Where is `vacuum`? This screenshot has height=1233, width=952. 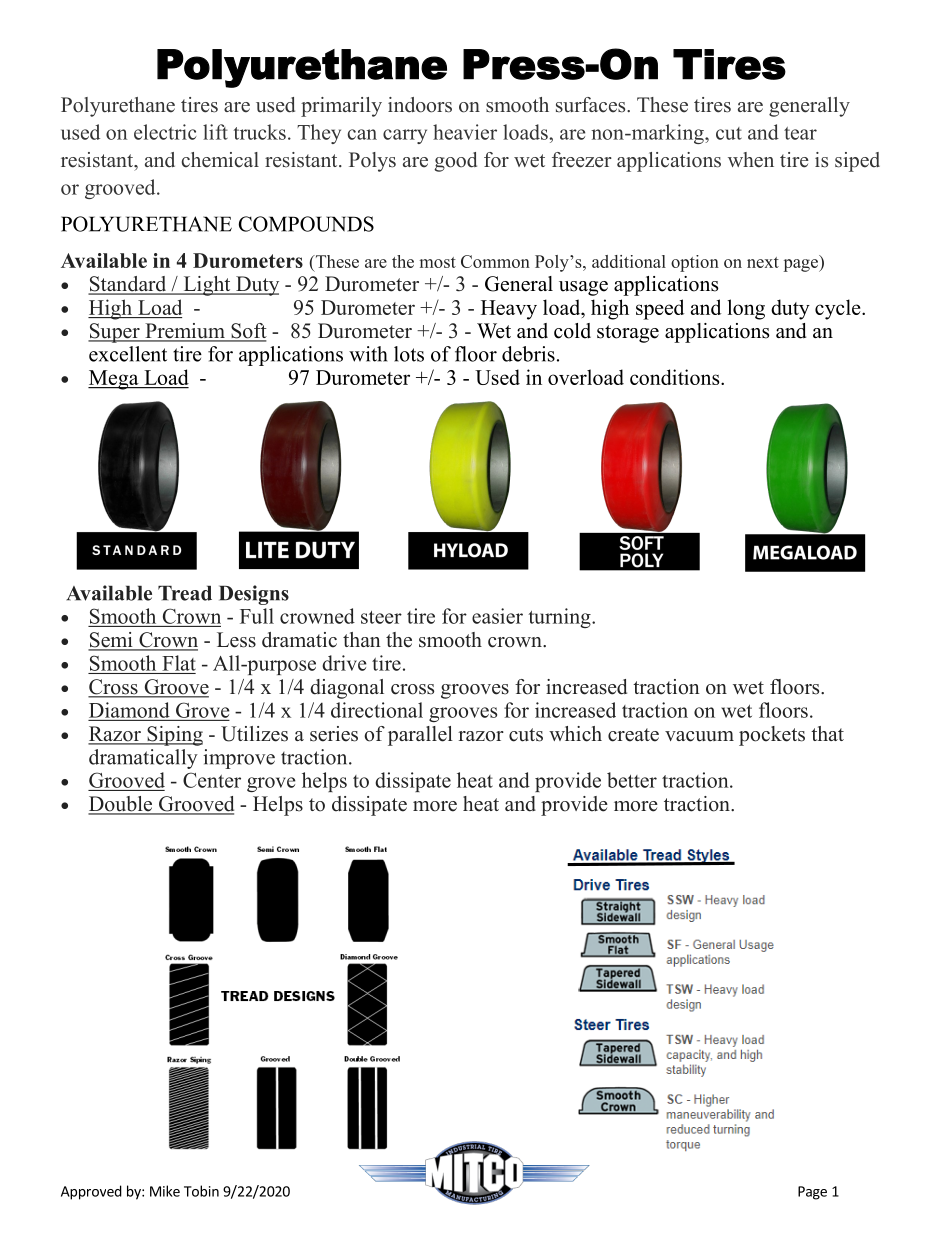 vacuum is located at coordinates (699, 736).
